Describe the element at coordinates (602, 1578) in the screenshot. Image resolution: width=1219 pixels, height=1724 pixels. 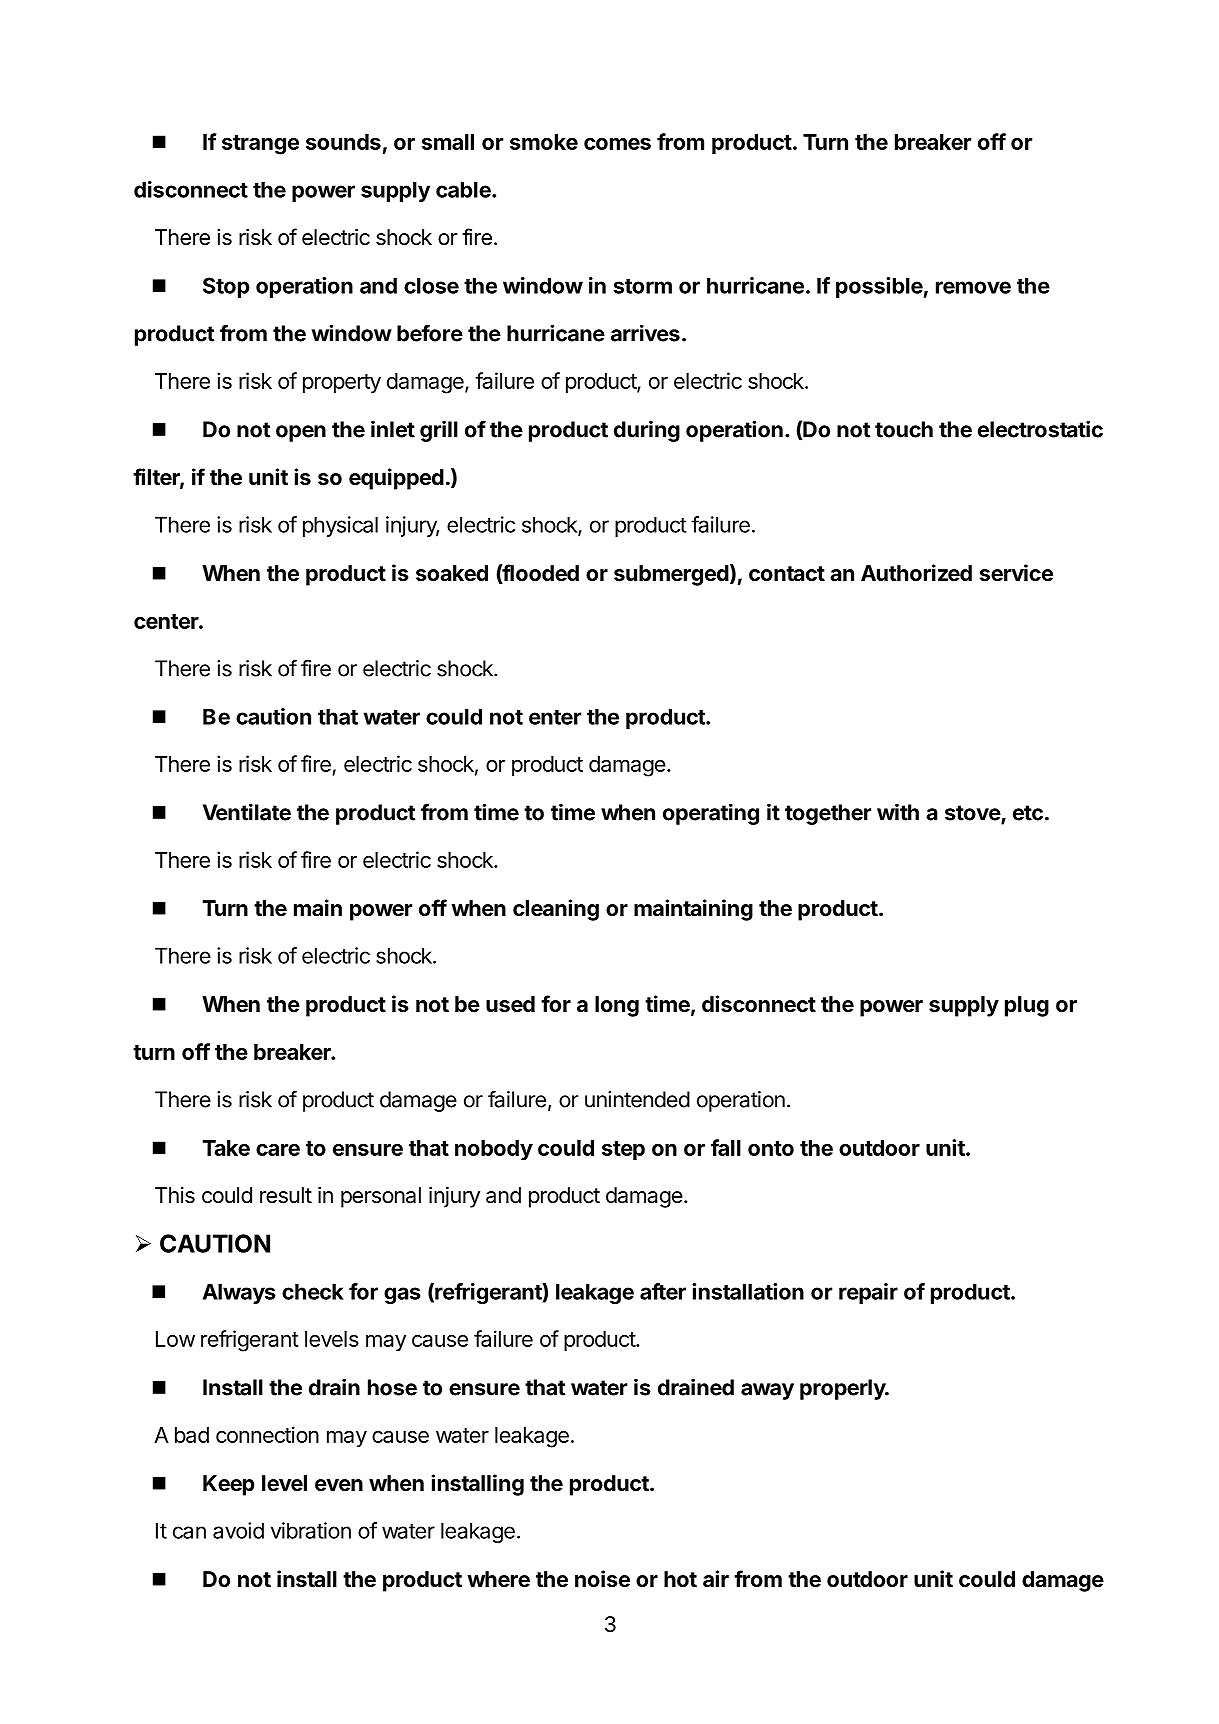
I see `noise` at that location.
